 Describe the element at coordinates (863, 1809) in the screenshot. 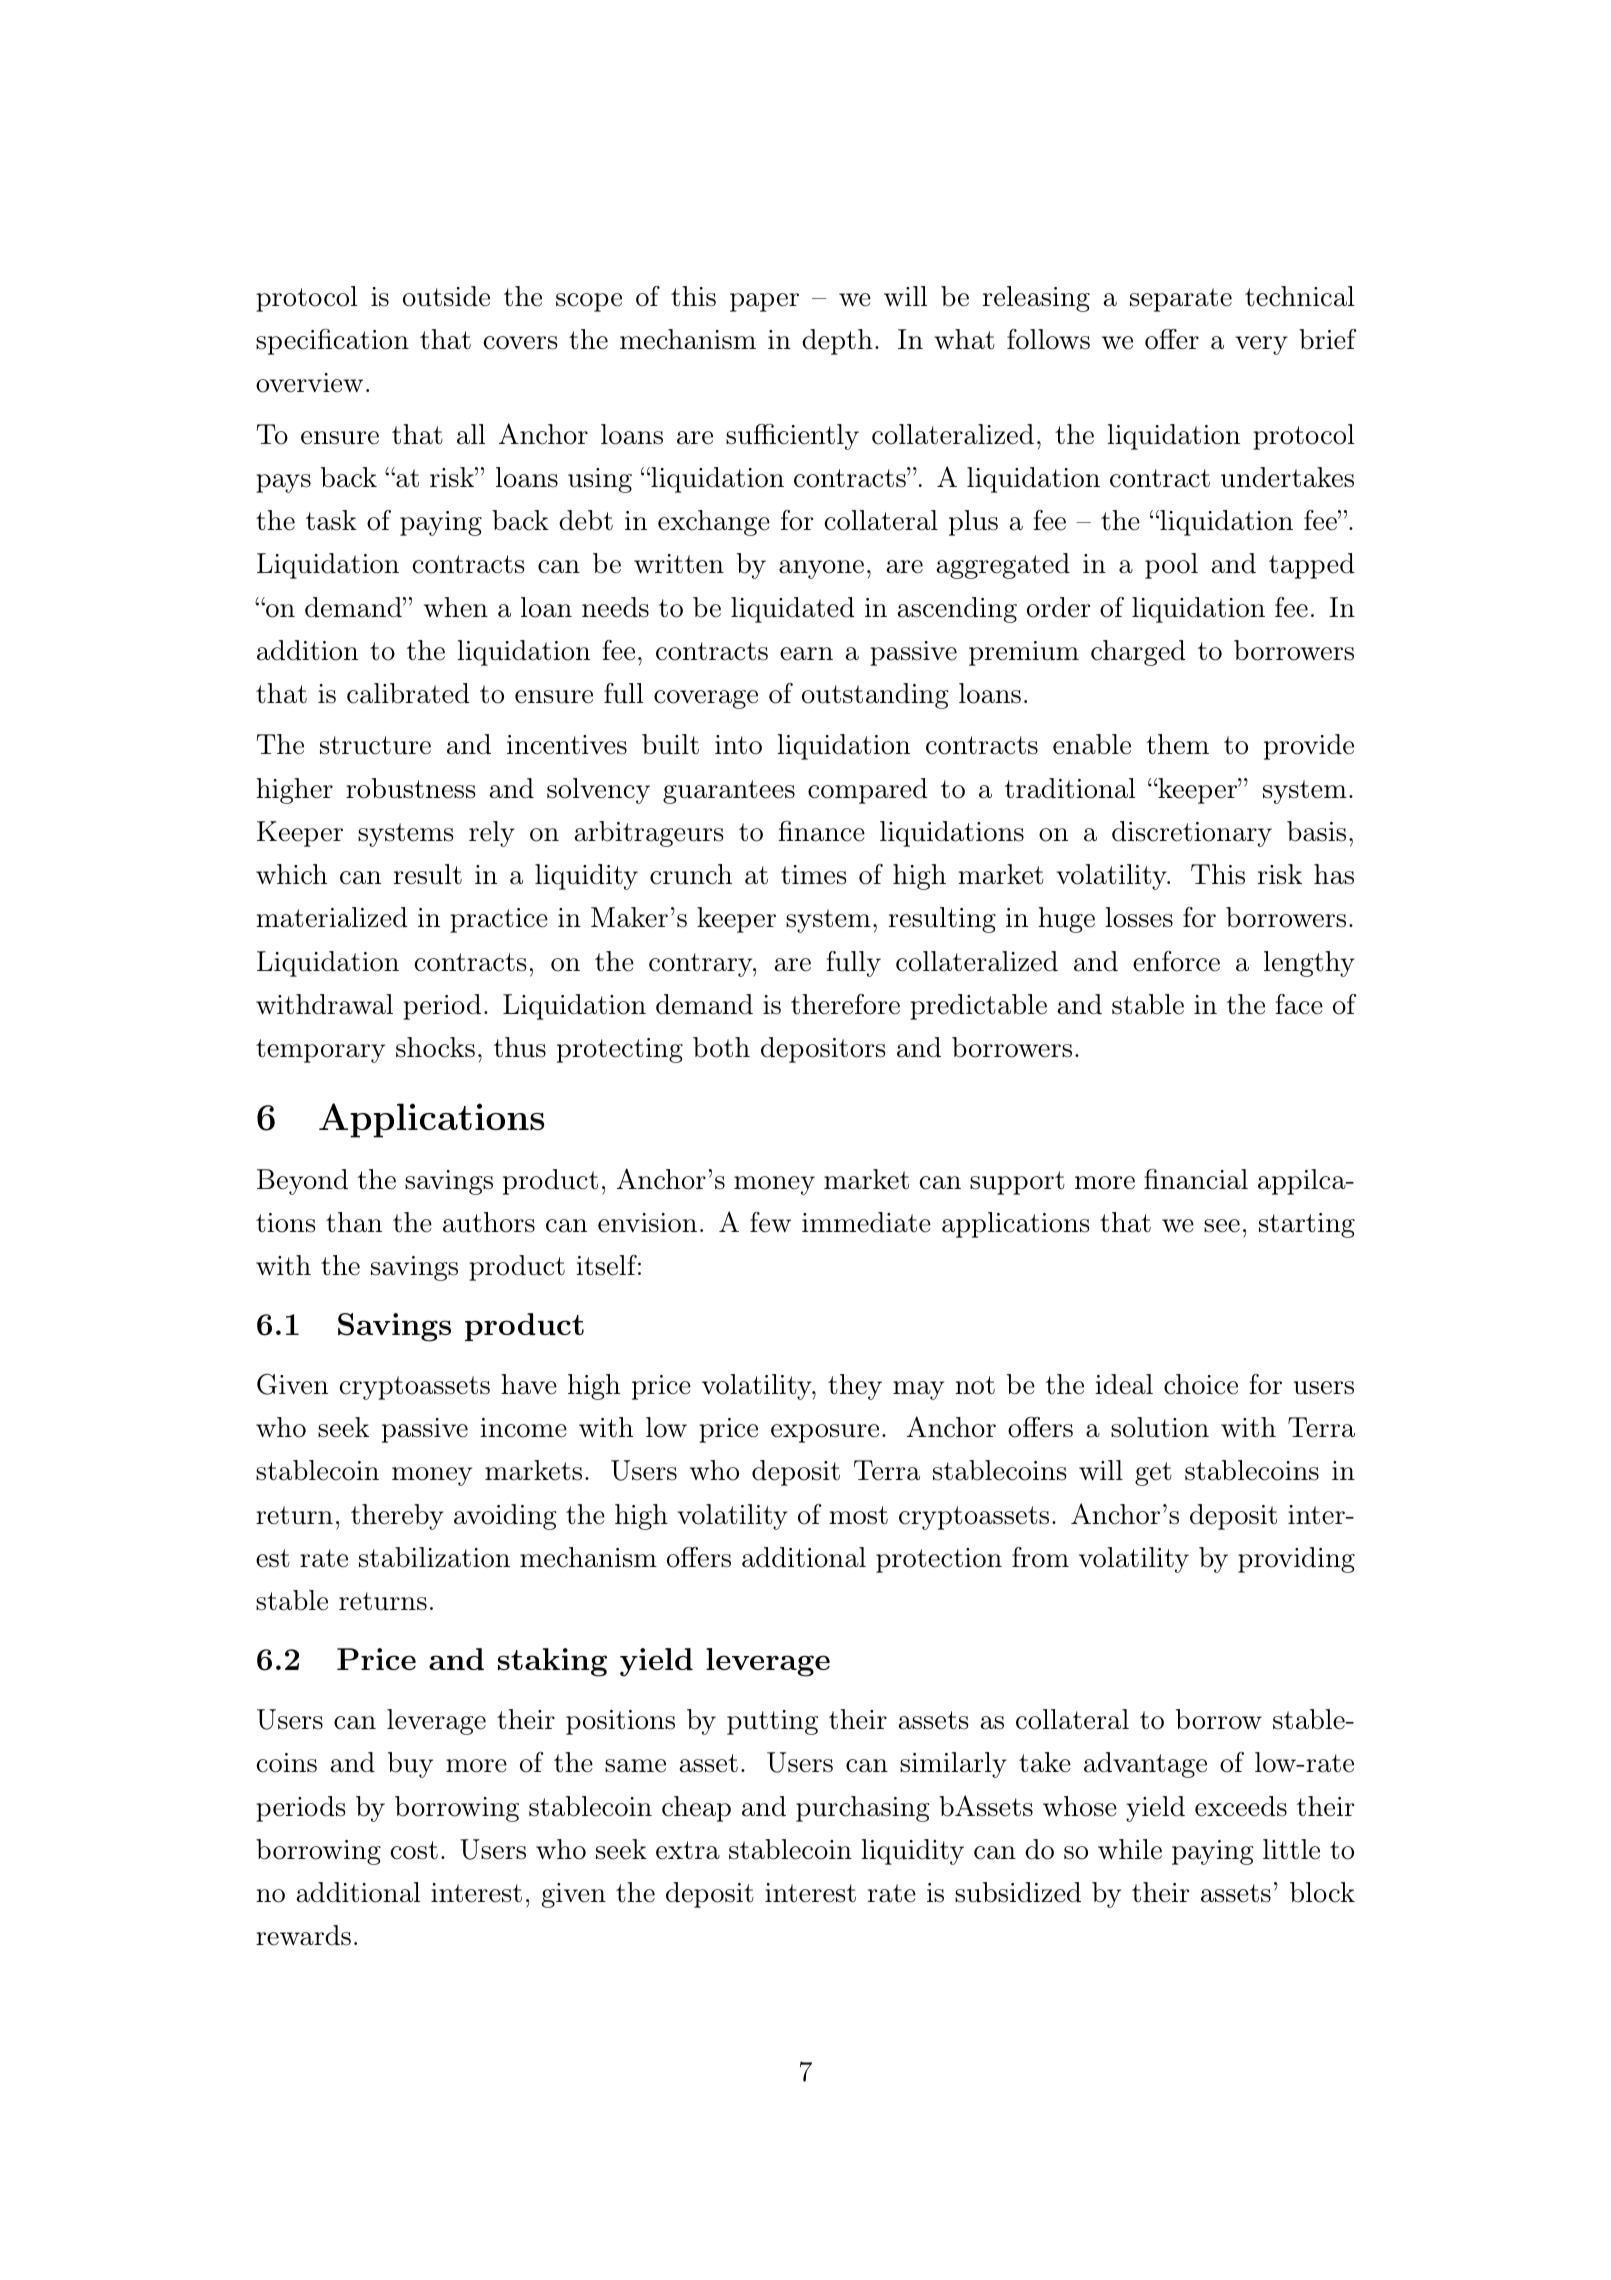

I see `purchasing` at that location.
